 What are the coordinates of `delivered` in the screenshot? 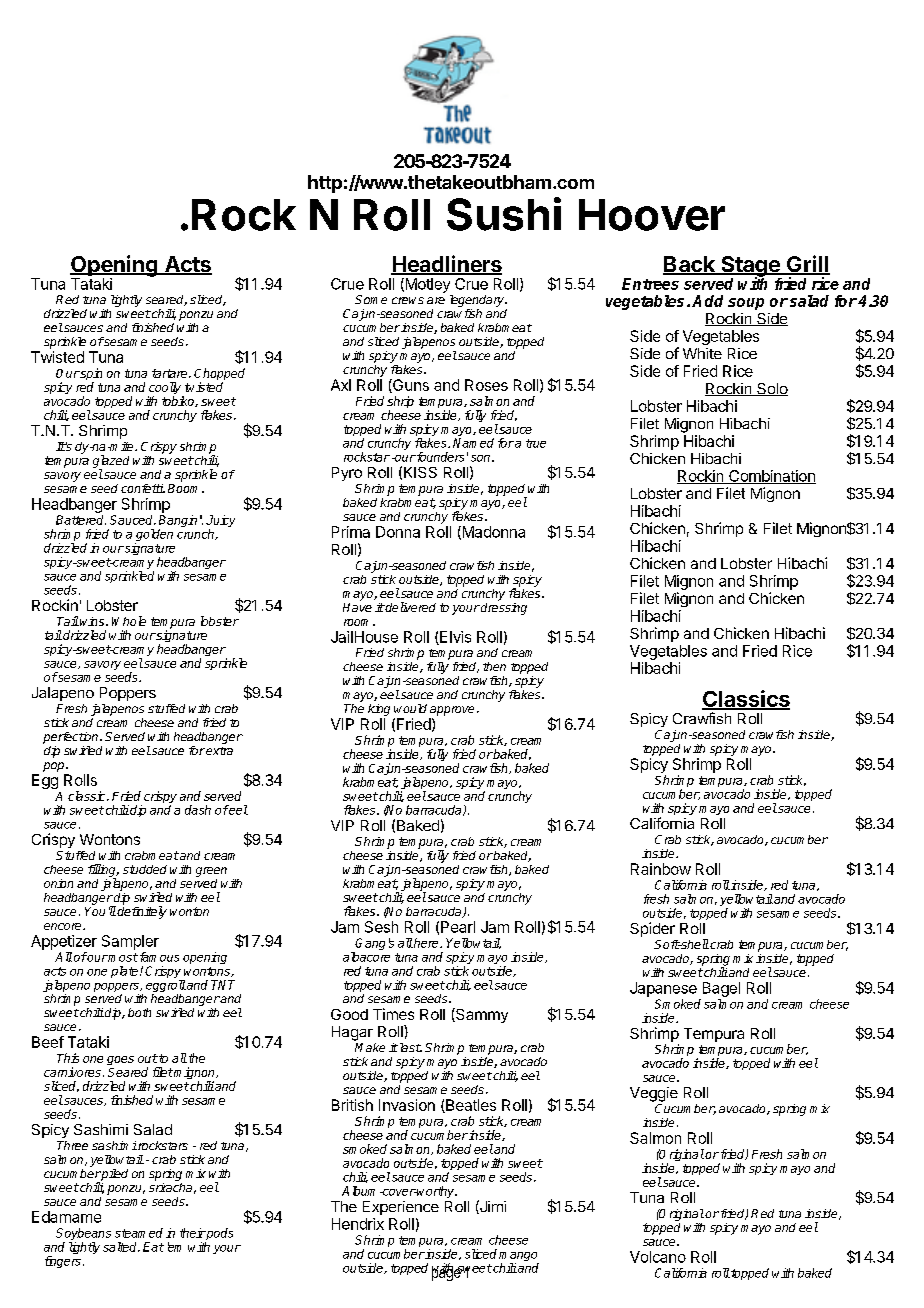 It's located at (410, 607).
